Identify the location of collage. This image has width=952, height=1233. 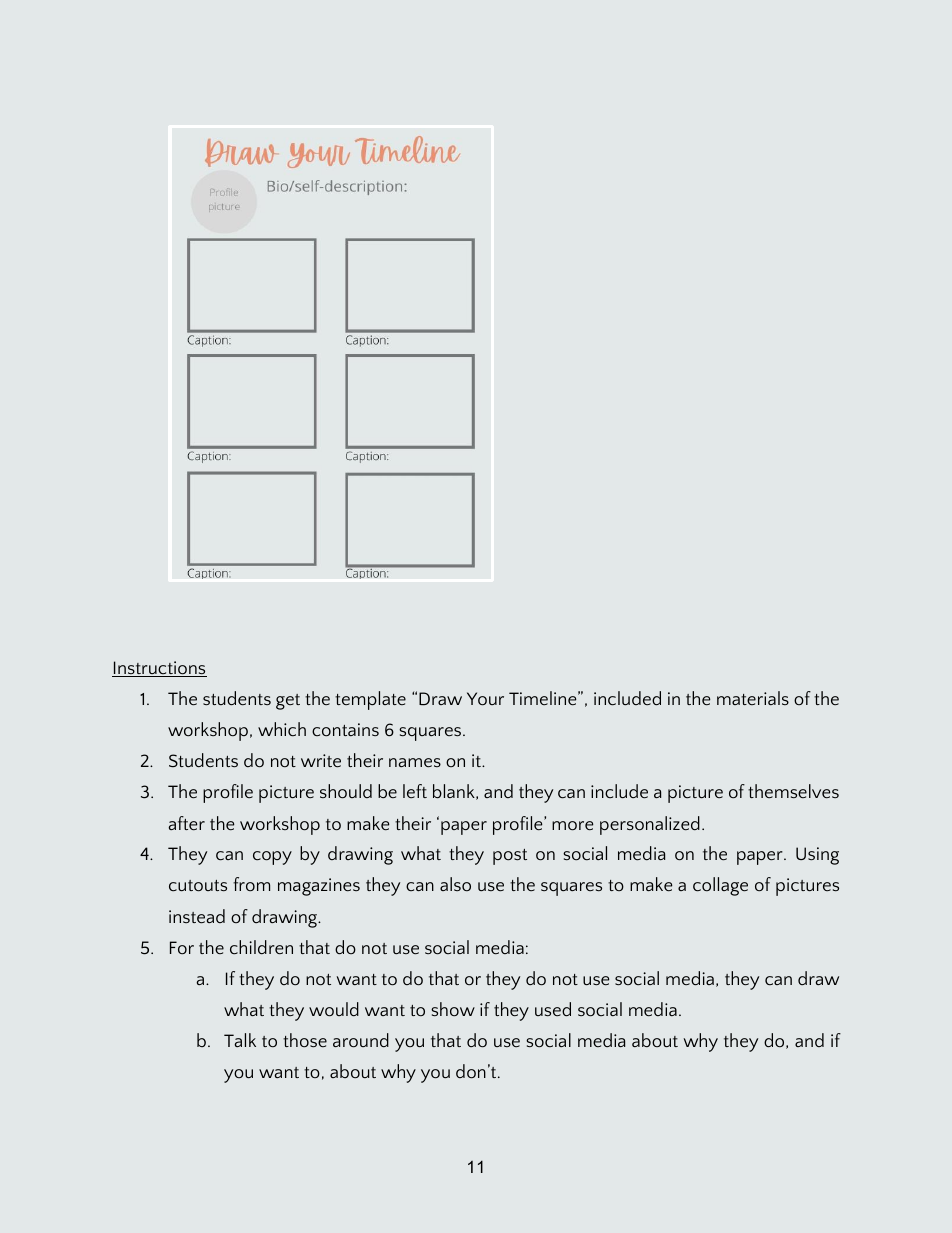
(720, 886).
